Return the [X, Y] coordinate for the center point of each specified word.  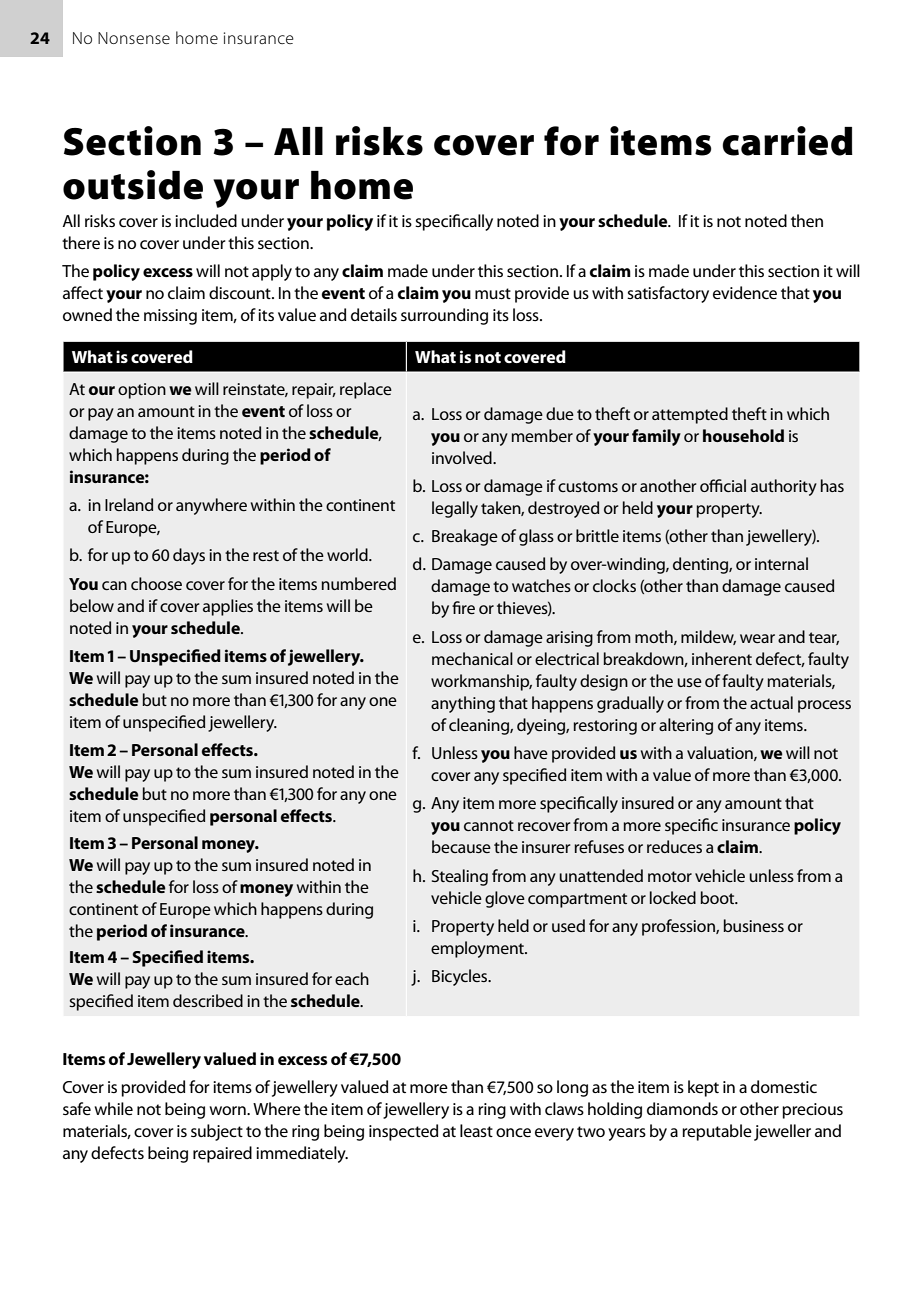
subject [217, 1132]
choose [156, 583]
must [493, 293]
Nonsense [134, 38]
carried [787, 141]
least [476, 1130]
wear [757, 638]
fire [463, 607]
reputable [717, 1132]
